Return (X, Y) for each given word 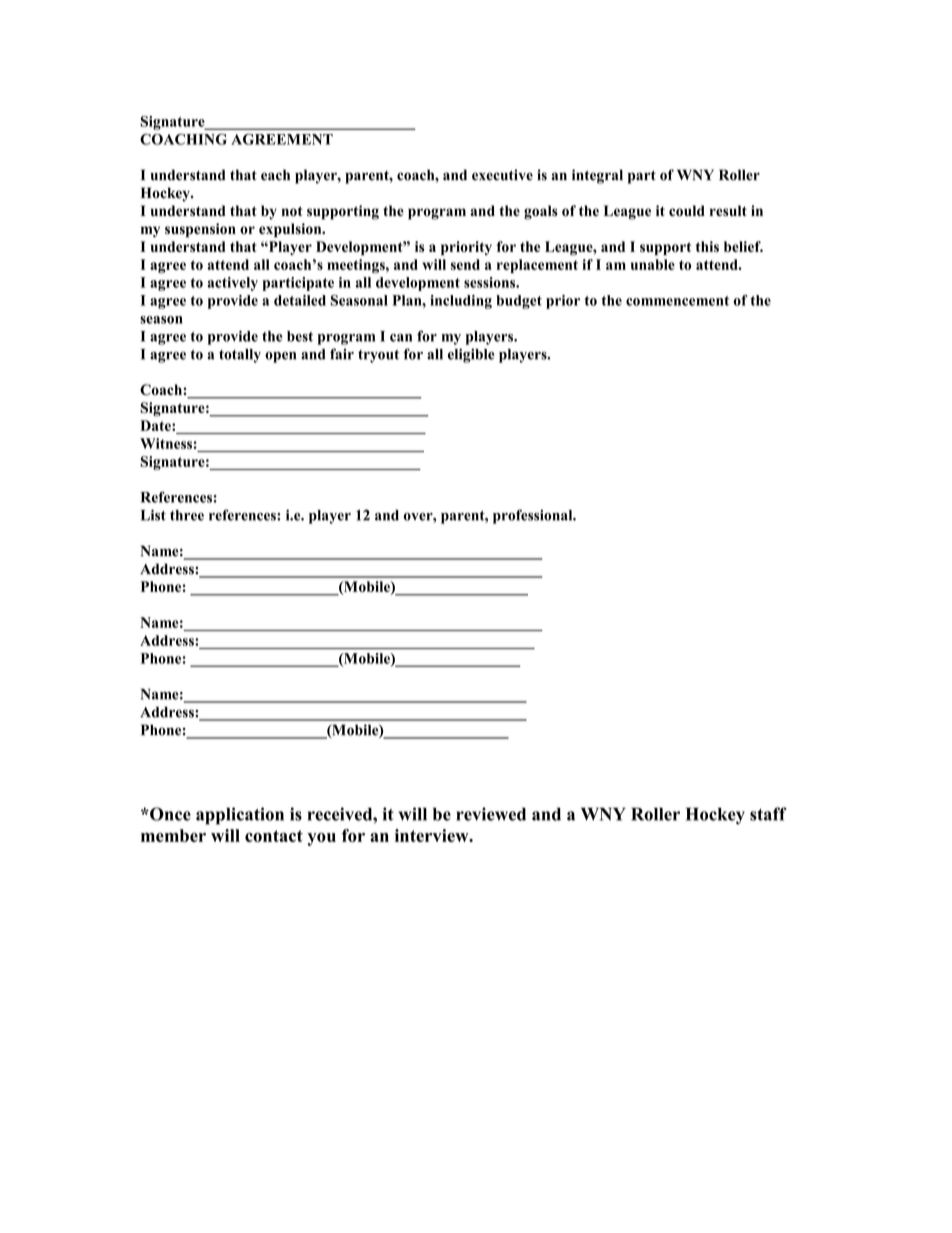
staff (768, 814)
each (275, 175)
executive (502, 175)
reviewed (491, 814)
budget (519, 302)
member (173, 835)
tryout (378, 356)
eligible (471, 355)
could (687, 211)
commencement (677, 301)
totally (240, 356)
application (240, 816)
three (187, 515)
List (153, 515)
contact (274, 836)
